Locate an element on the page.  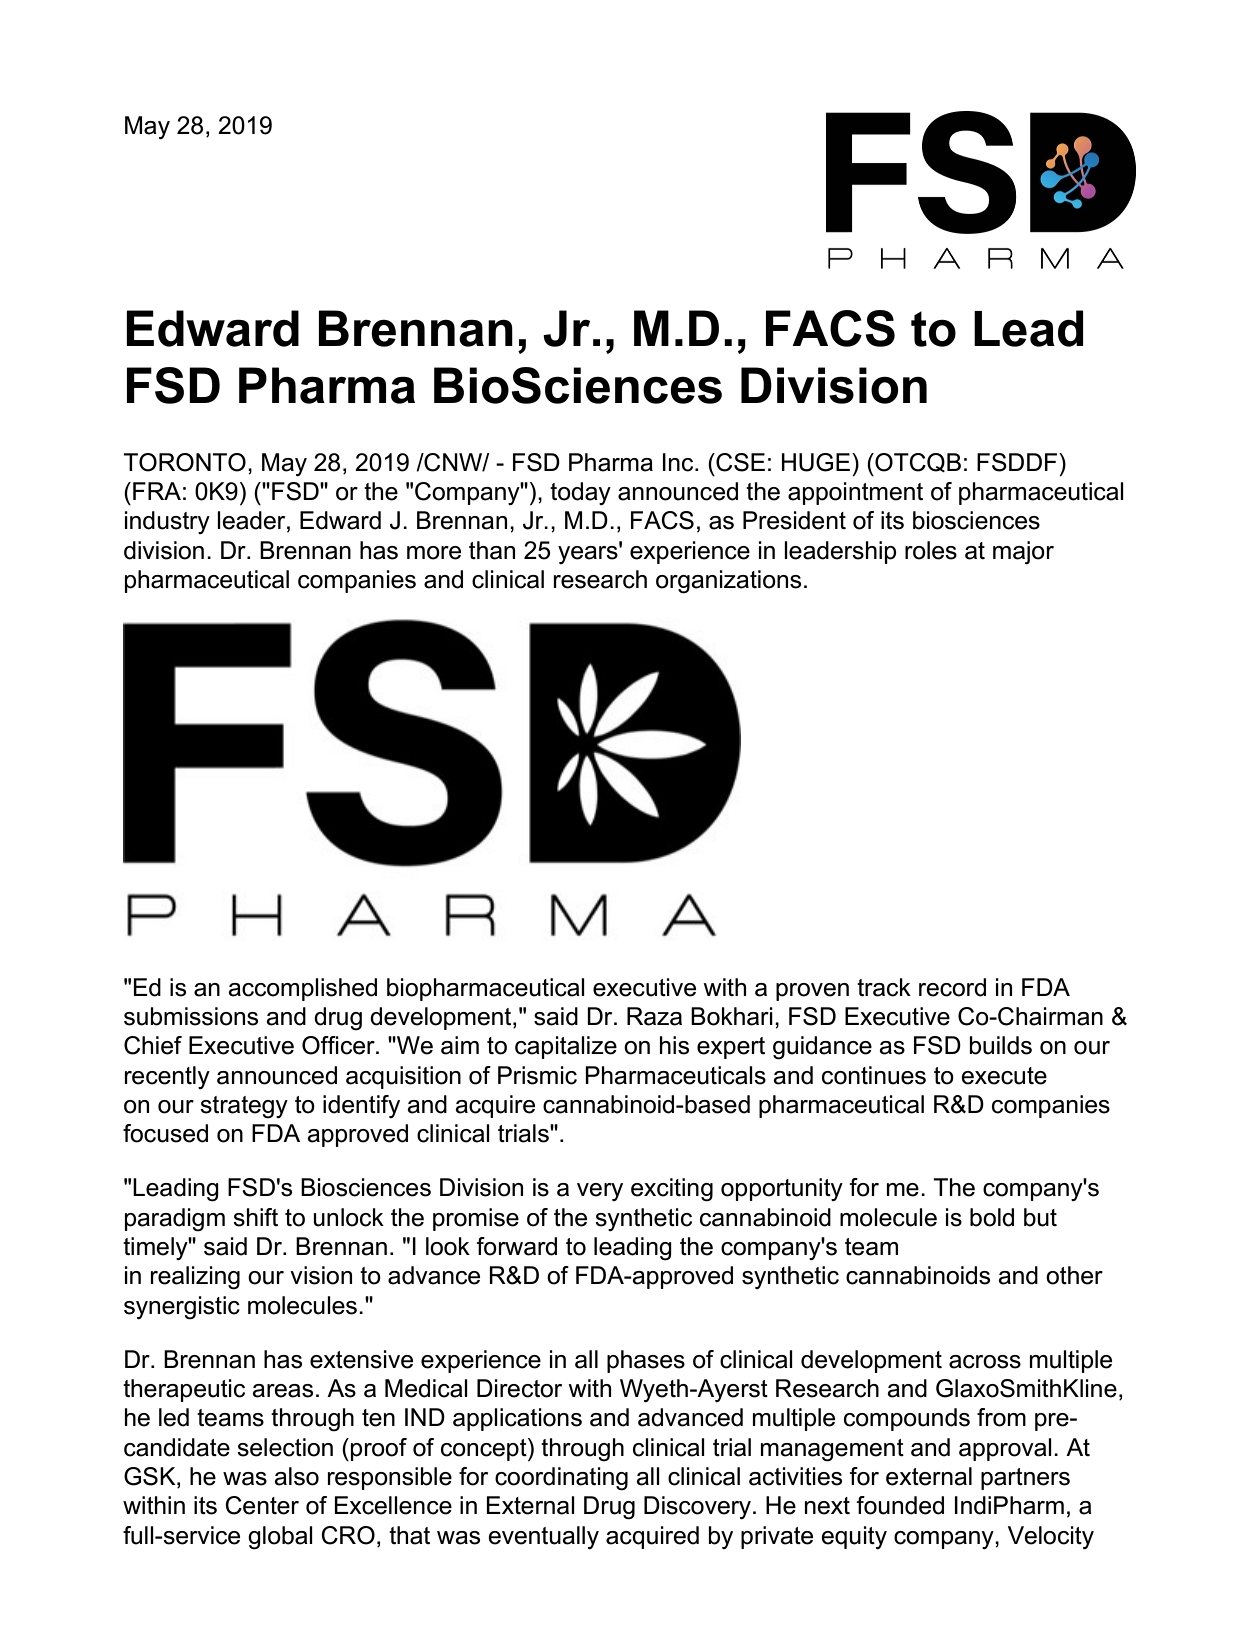
Raza is located at coordinates (654, 1016).
